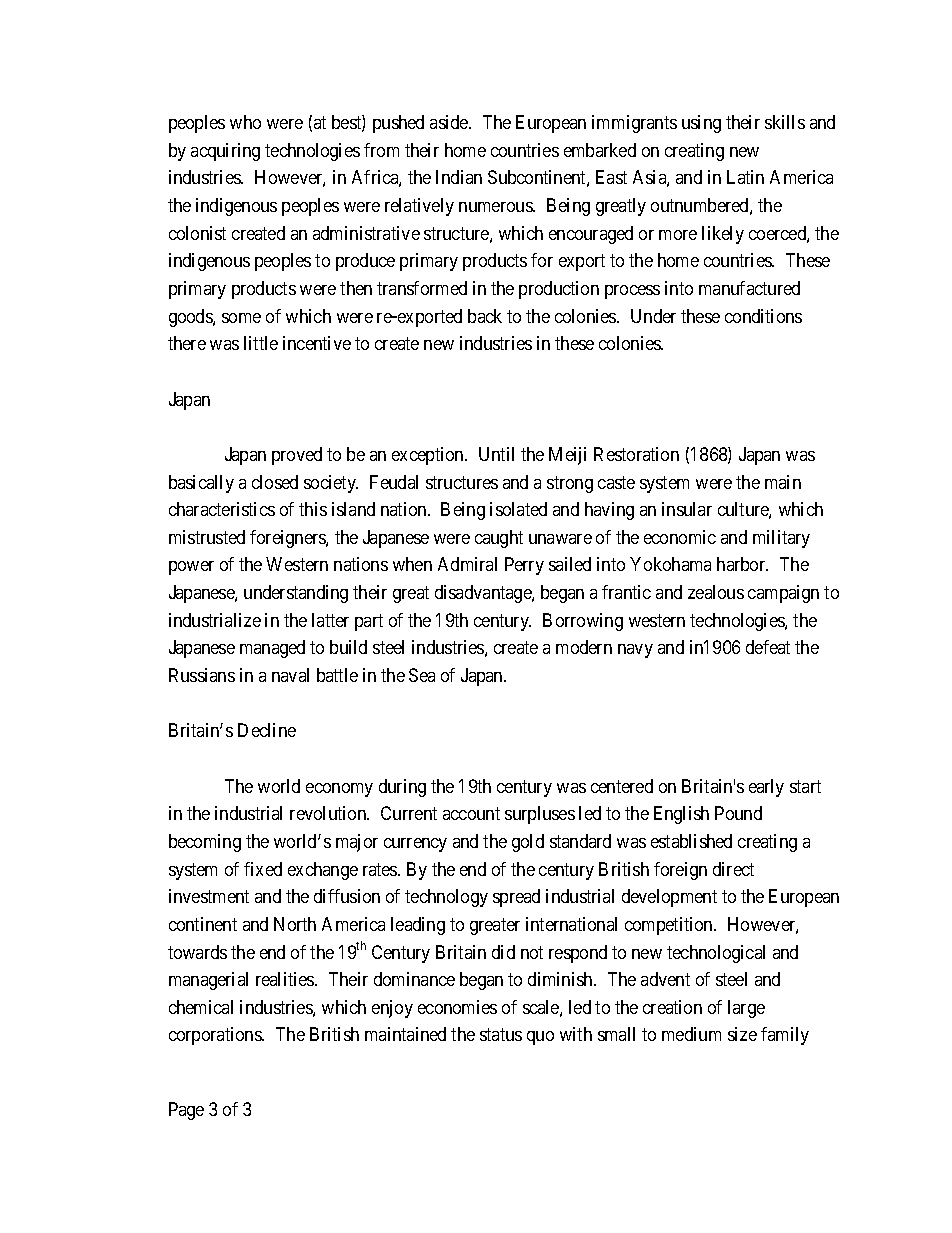 This screenshot has width=952, height=1233. What do you see at coordinates (716, 592) in the screenshot?
I see `zealous` at bounding box center [716, 592].
